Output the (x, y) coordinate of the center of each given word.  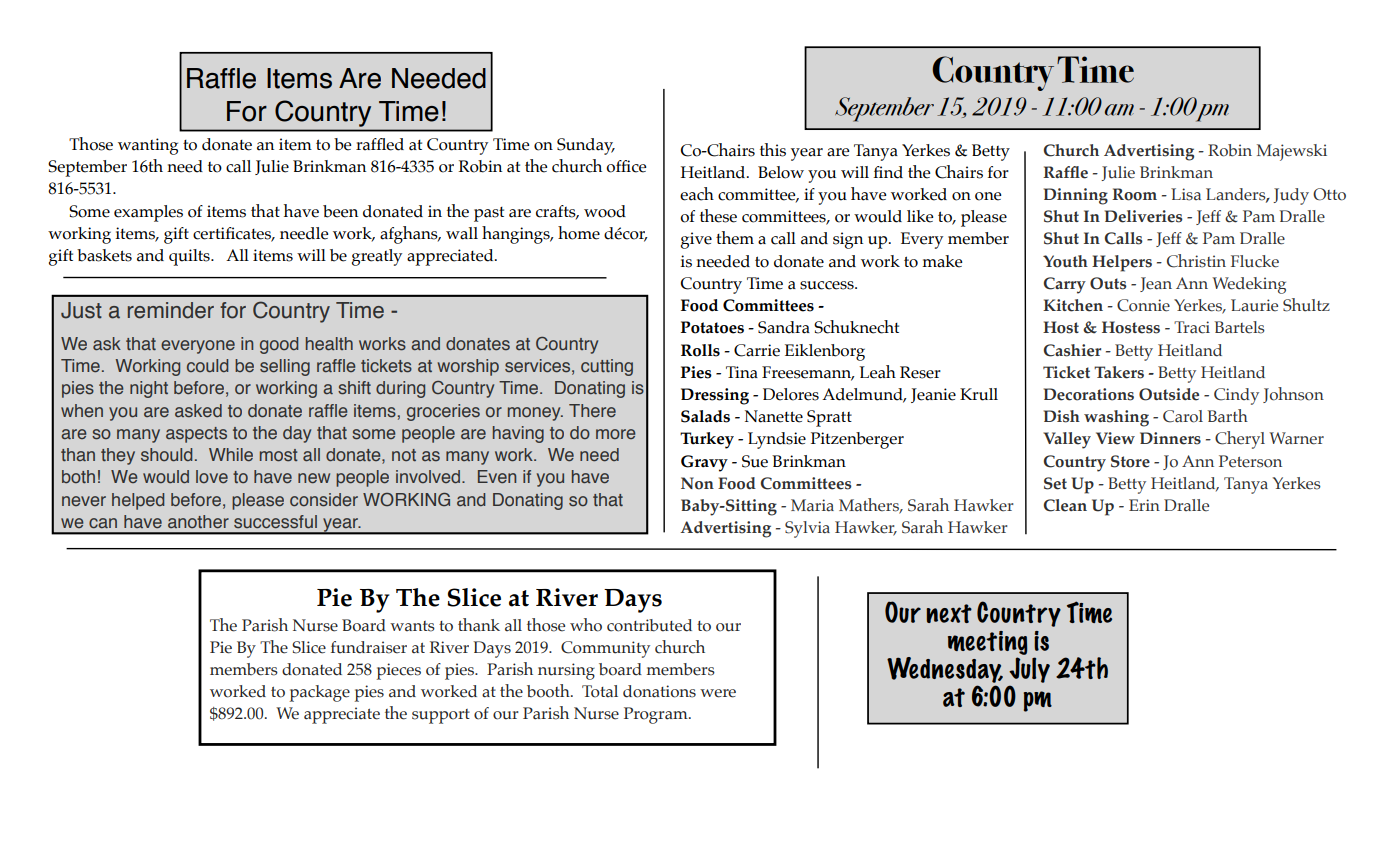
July (1029, 670)
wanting (148, 146)
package (320, 693)
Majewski (1292, 152)
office (626, 166)
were (718, 693)
